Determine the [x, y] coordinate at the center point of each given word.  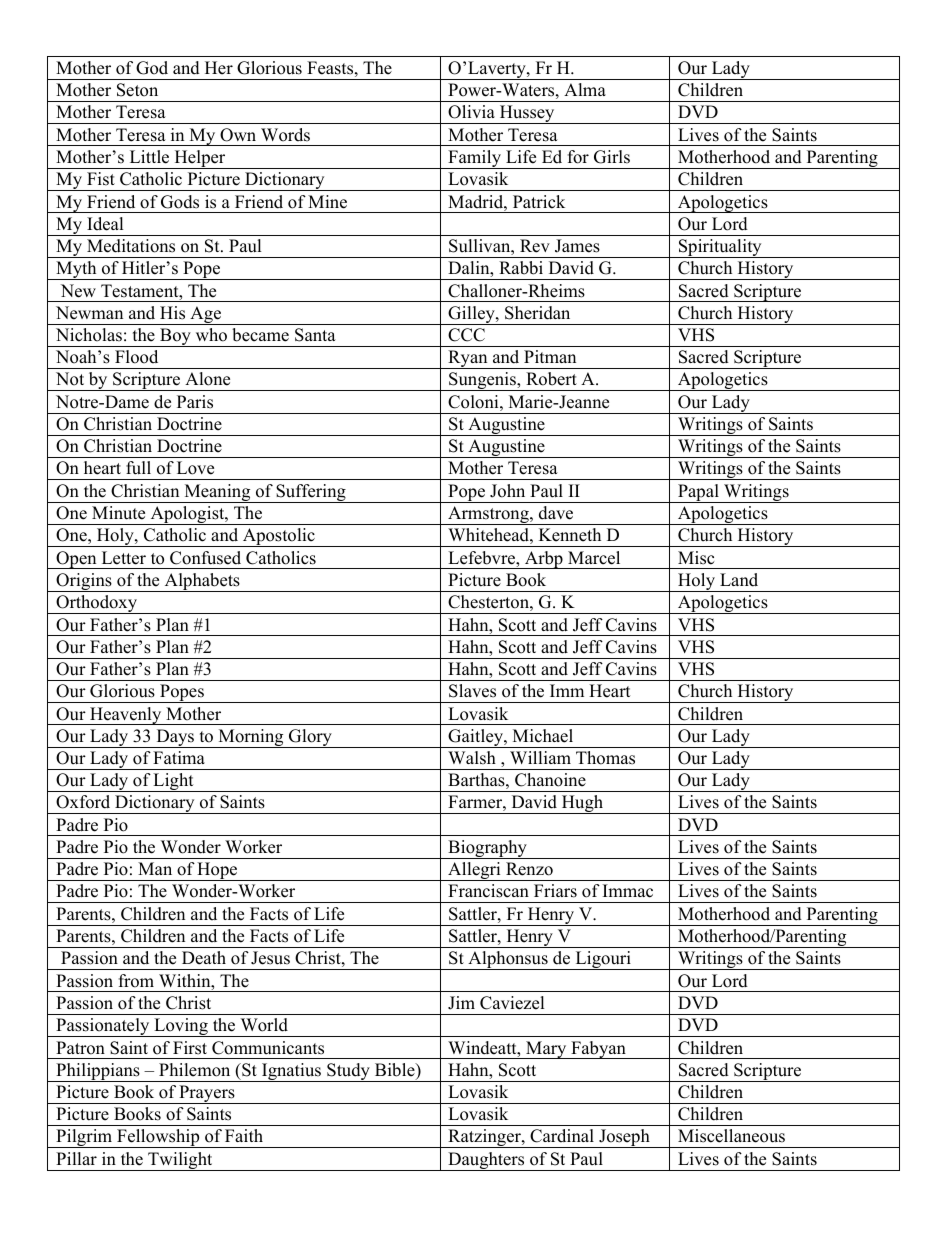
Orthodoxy [96, 604]
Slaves [472, 691]
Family [474, 159]
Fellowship [158, 1138]
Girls [612, 157]
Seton [137, 90]
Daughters [486, 1161]
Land [739, 580]
